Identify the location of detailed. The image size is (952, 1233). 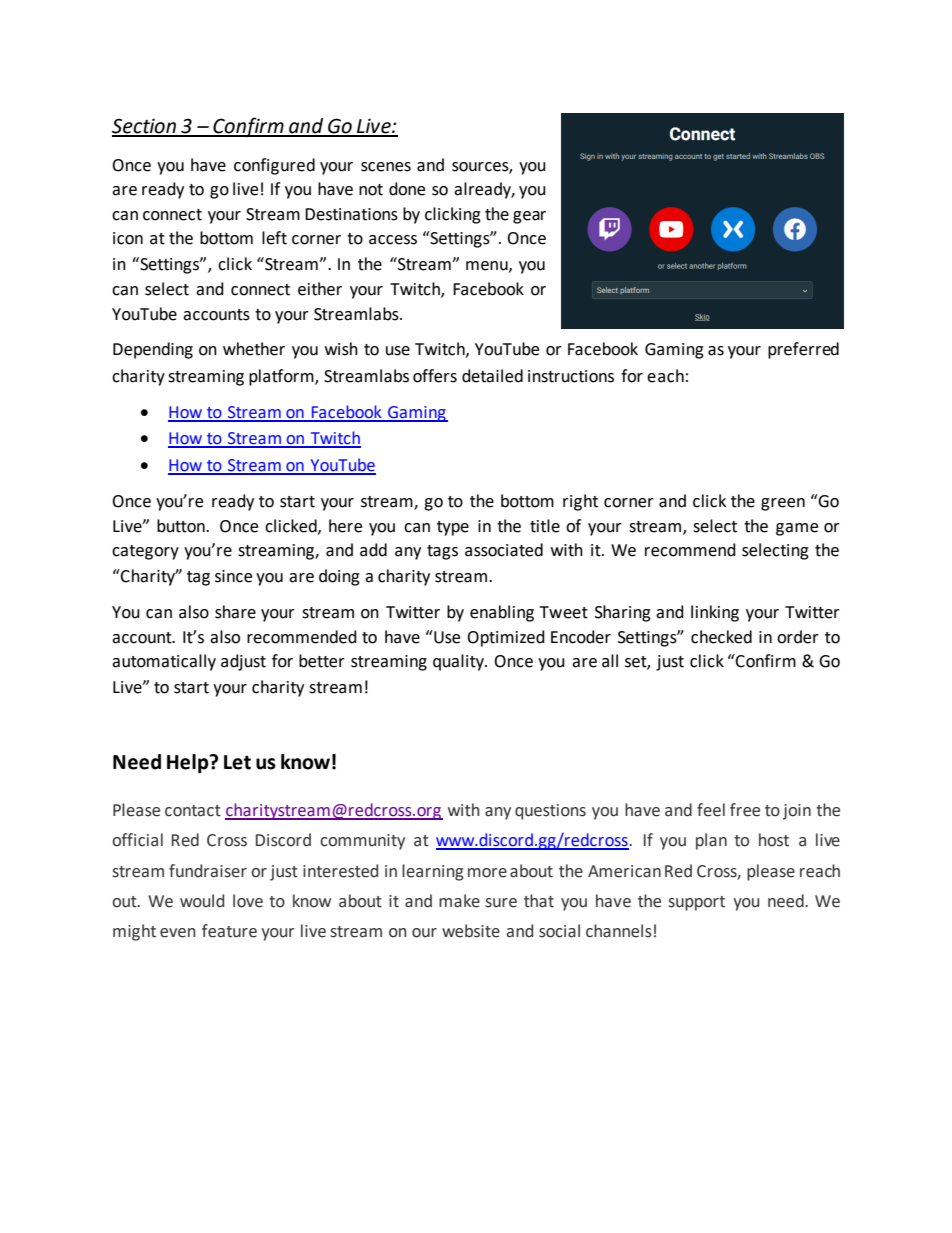
(492, 376).
